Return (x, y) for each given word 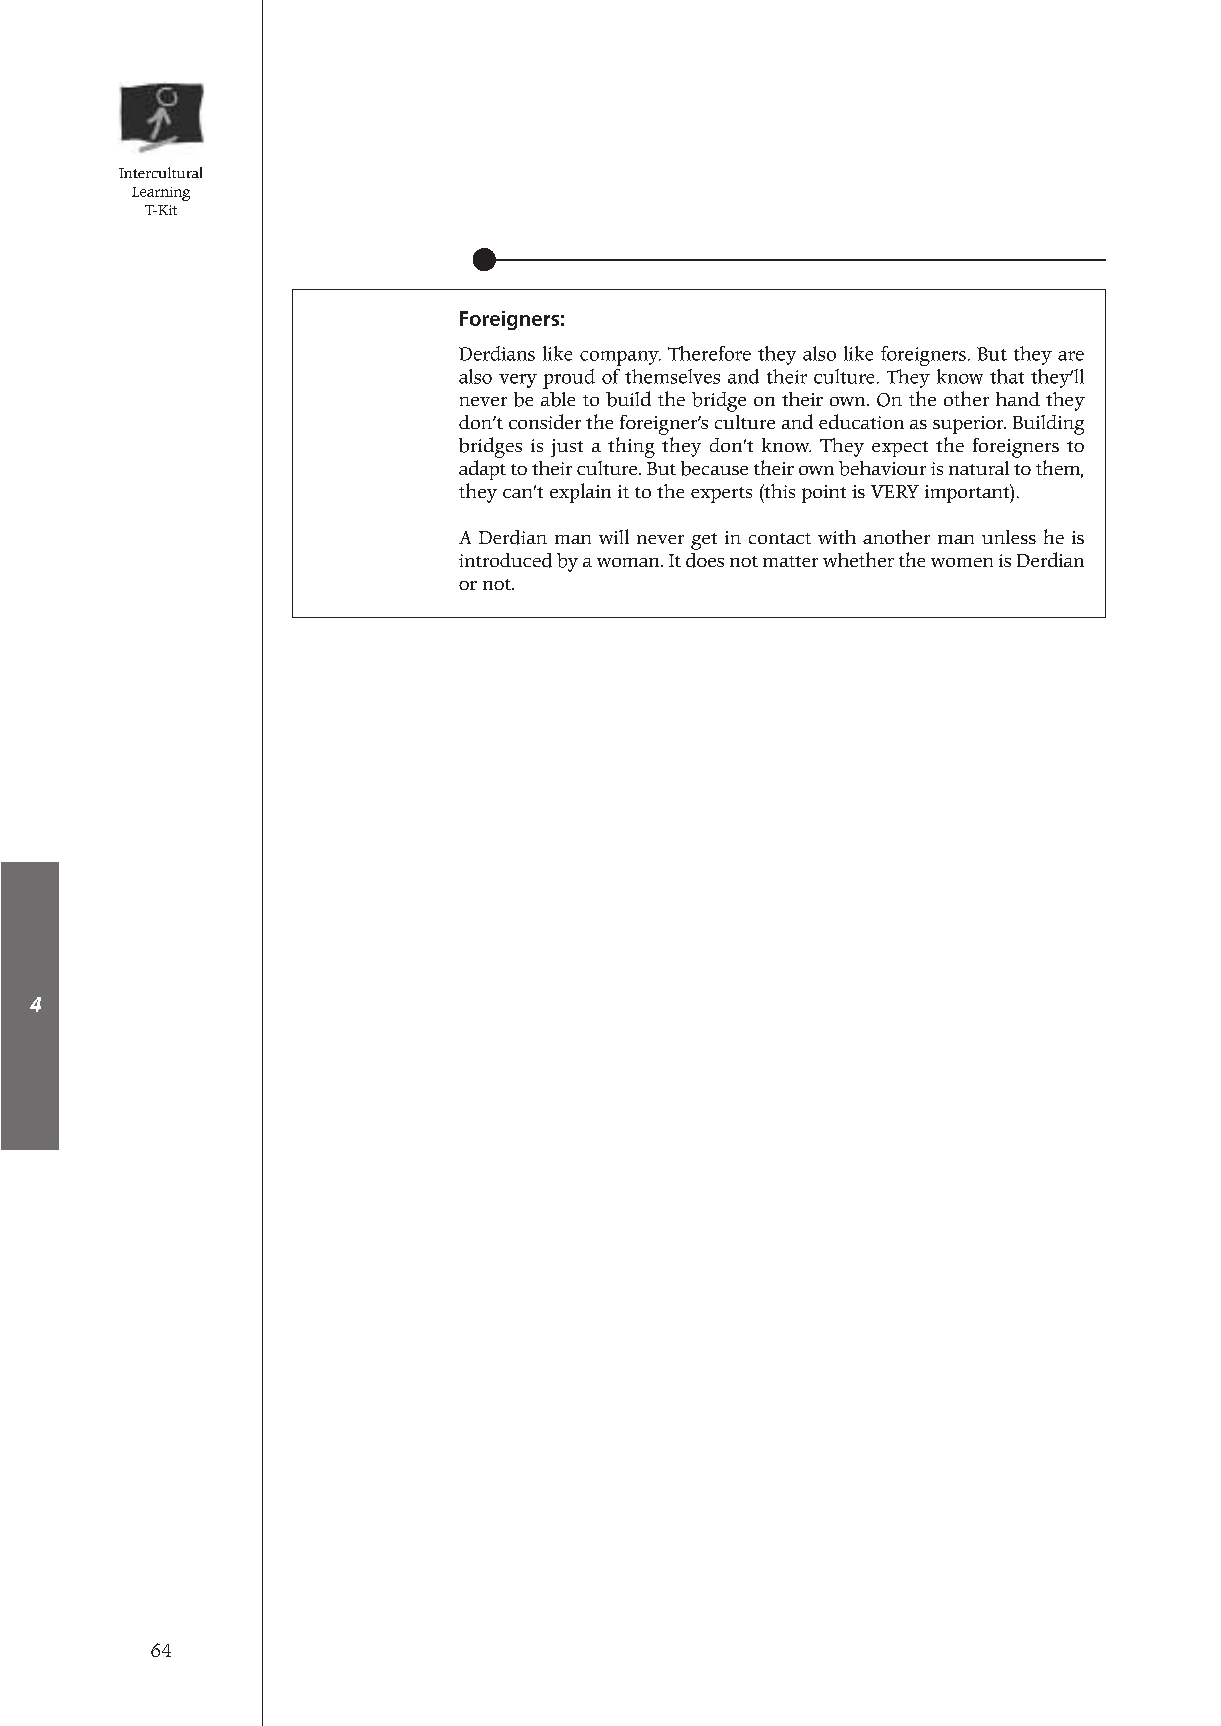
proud (569, 379)
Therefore (709, 353)
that (1007, 376)
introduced (505, 560)
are (1071, 356)
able (558, 399)
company (620, 358)
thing (631, 447)
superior (969, 425)
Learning (161, 194)
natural (979, 468)
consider (545, 421)
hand (1018, 399)
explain (580, 493)
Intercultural (160, 172)
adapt (482, 470)
